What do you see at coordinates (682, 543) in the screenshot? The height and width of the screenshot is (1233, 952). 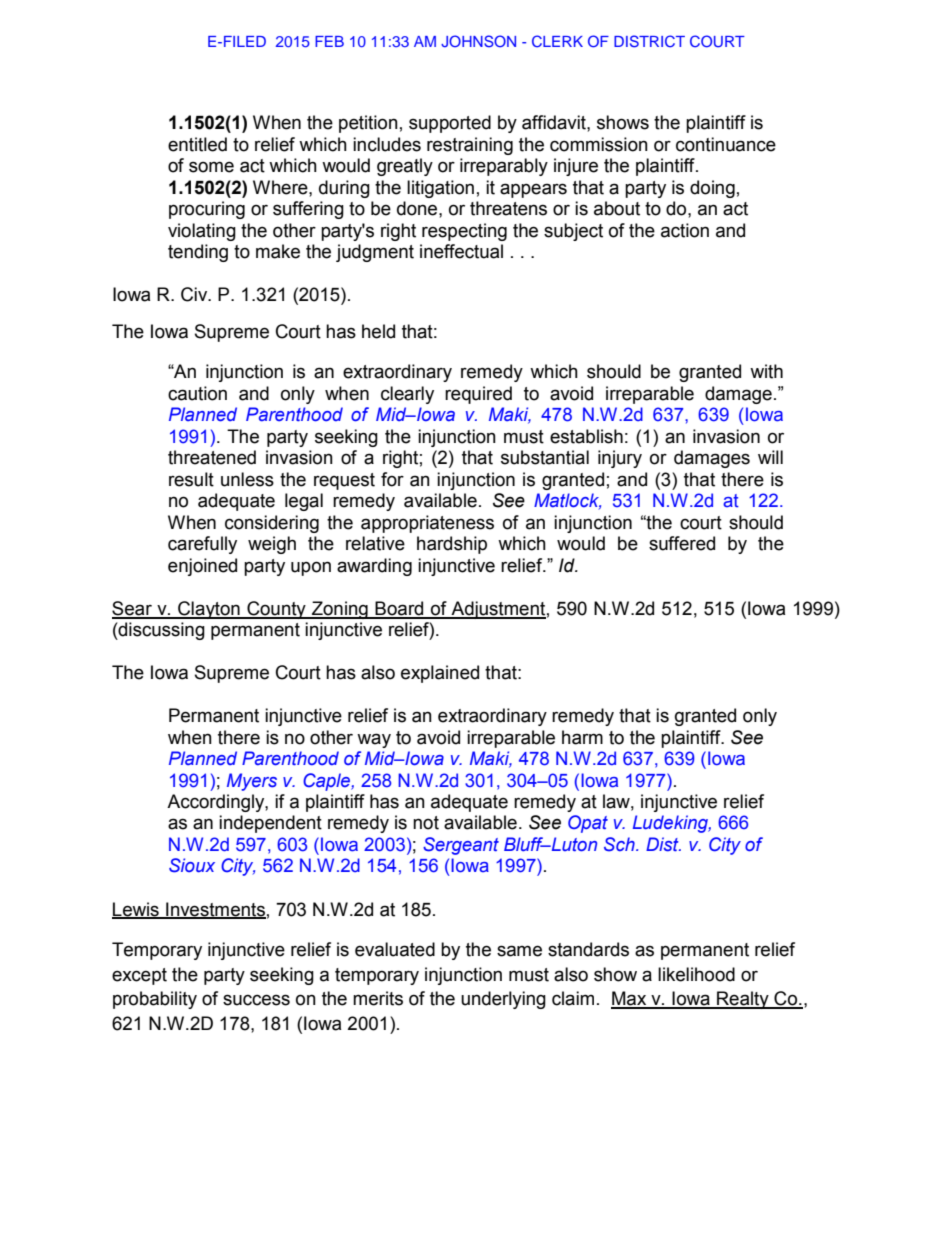 I see `suffered` at bounding box center [682, 543].
